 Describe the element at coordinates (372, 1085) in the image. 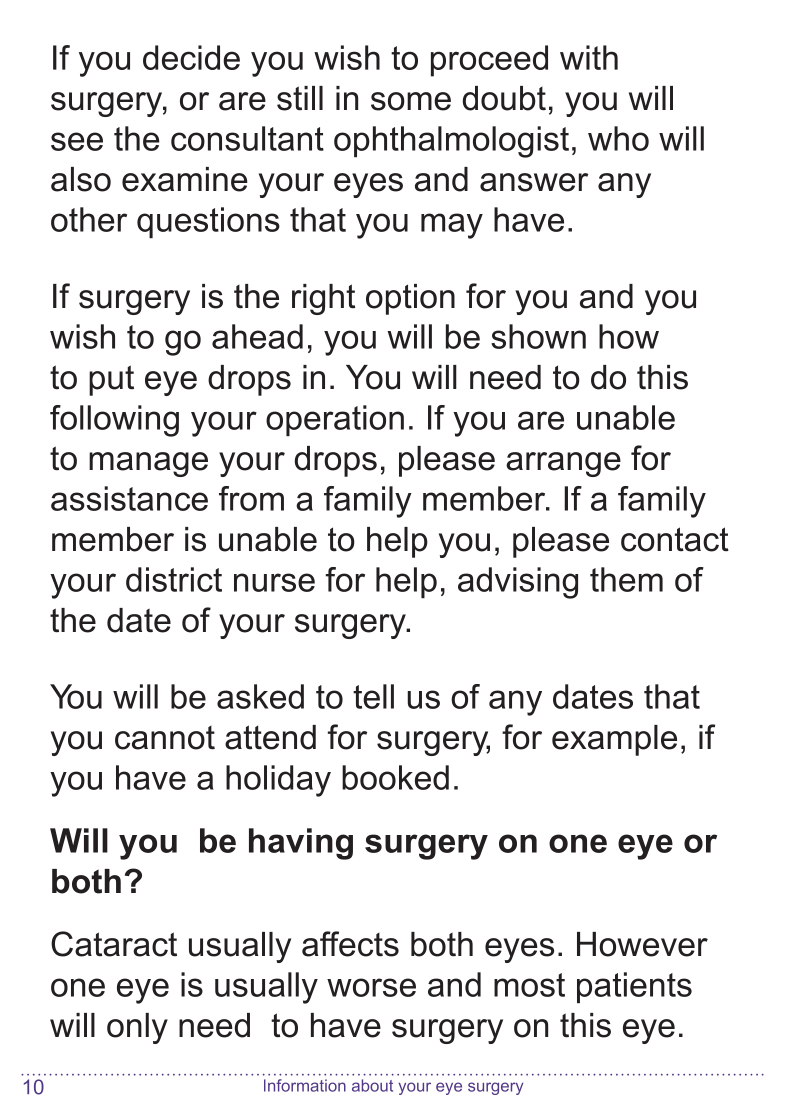

I see `about` at that location.
